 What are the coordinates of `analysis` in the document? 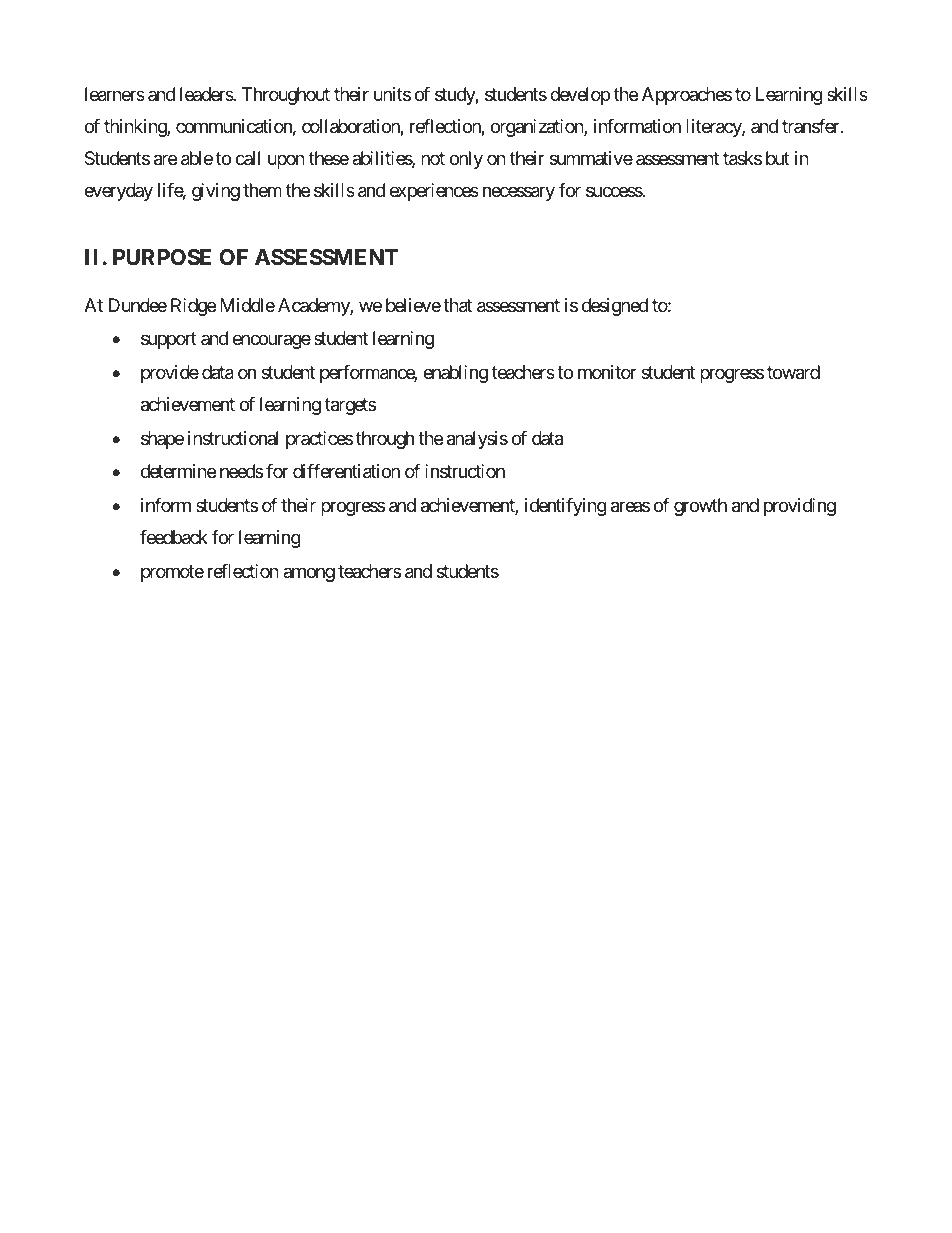 It's located at (477, 440).
